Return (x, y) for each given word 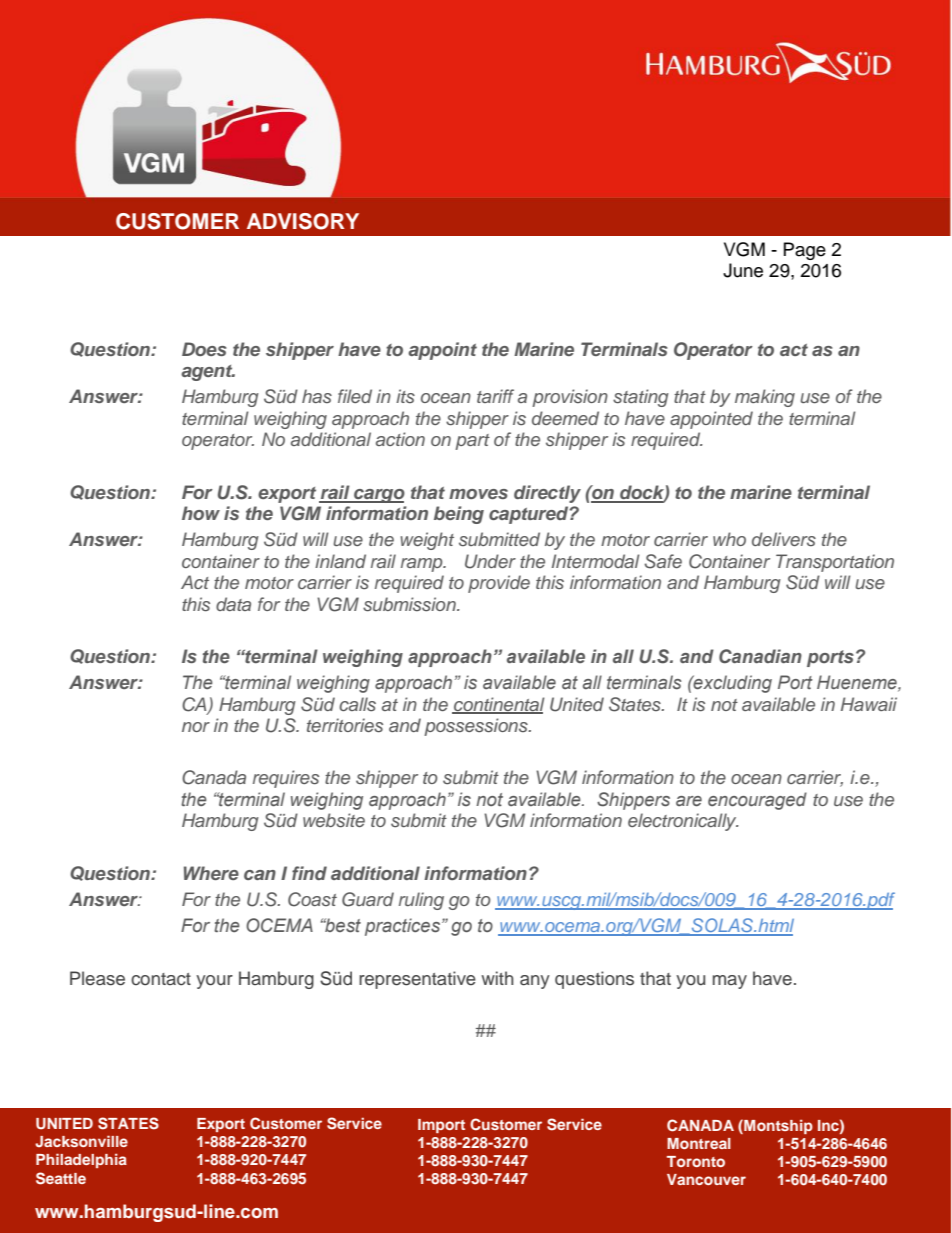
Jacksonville (81, 1141)
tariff (495, 396)
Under (490, 561)
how (201, 513)
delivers (784, 539)
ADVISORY (303, 221)
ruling (421, 901)
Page (805, 251)
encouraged (757, 801)
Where (211, 873)
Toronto (696, 1161)
